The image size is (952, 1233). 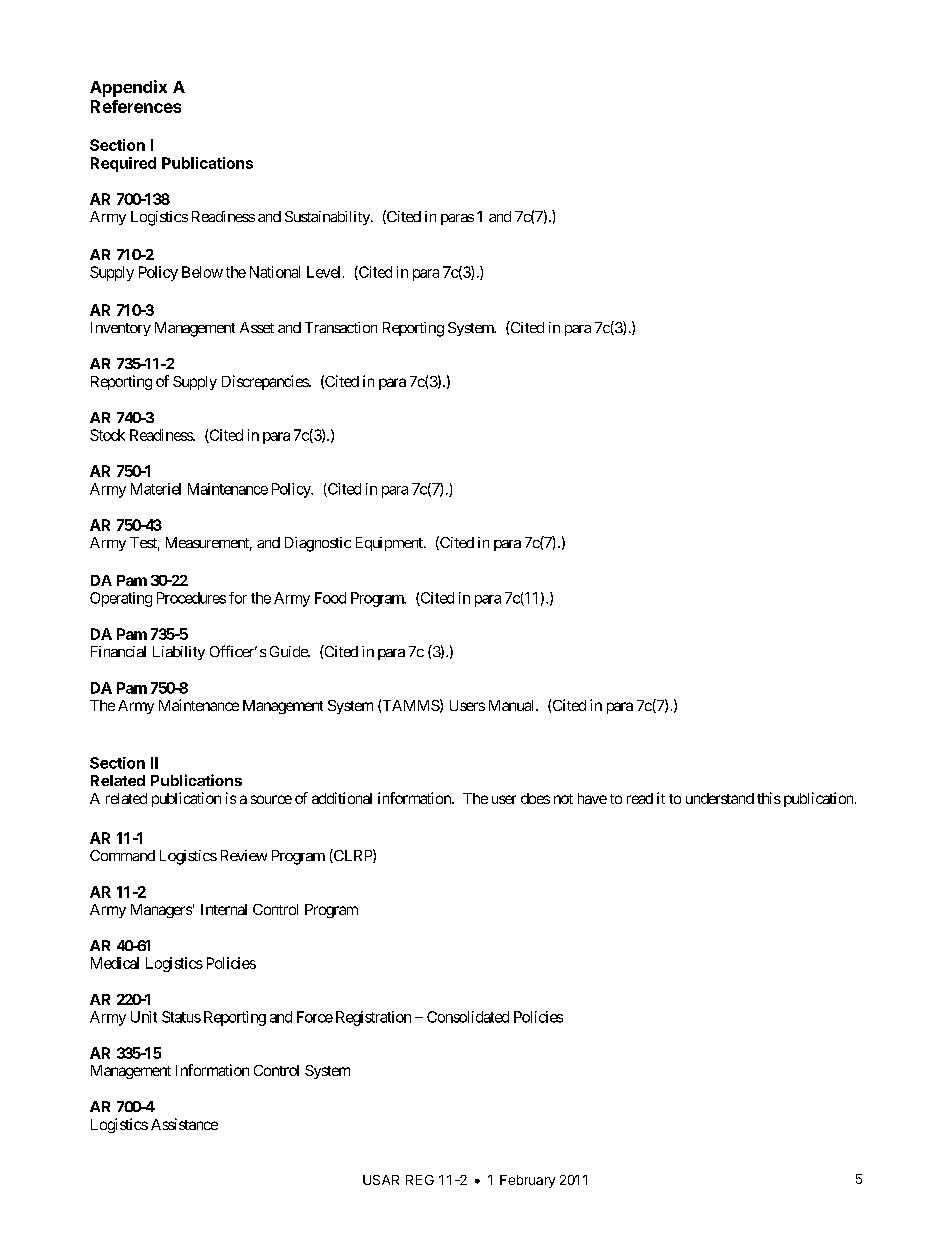 I want to click on Food, so click(x=330, y=598).
